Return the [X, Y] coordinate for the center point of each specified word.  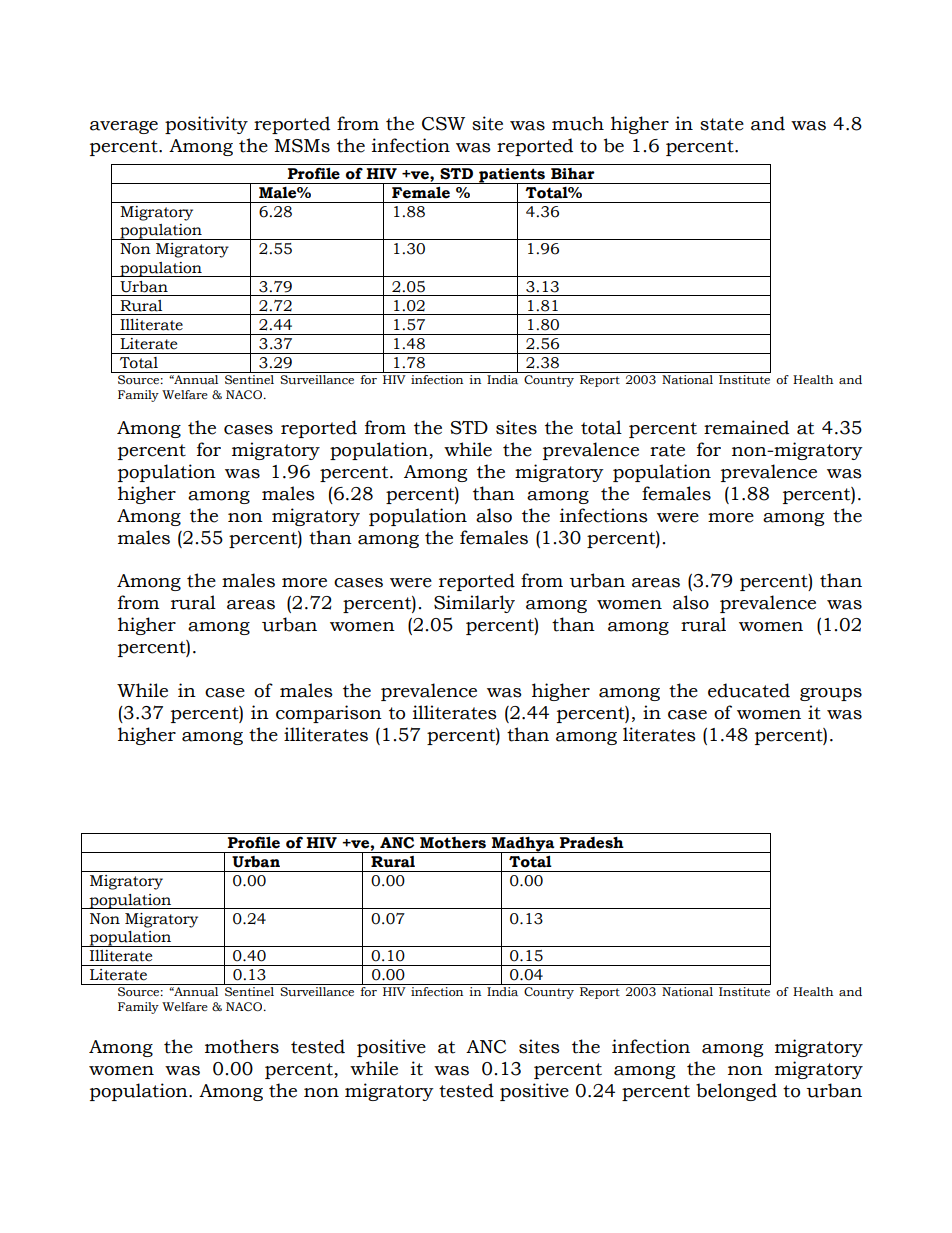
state [722, 124]
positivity [206, 125]
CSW [443, 124]
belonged [736, 1092]
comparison [329, 714]
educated [749, 690]
